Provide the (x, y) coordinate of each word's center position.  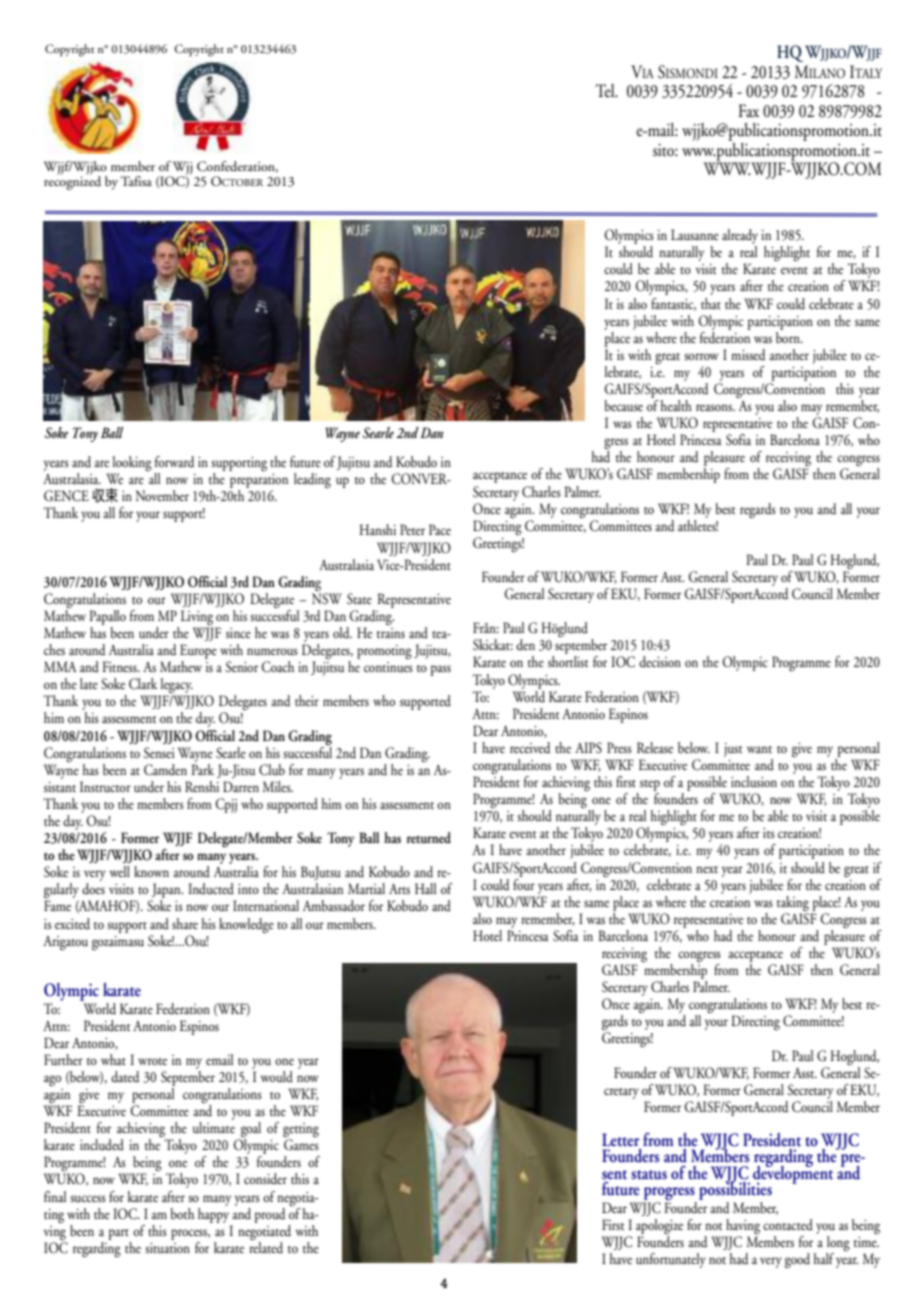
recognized (72, 181)
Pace (440, 529)
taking (793, 903)
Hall (425, 888)
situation (167, 1248)
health (676, 405)
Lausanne (695, 234)
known (151, 871)
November (162, 495)
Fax (749, 110)
